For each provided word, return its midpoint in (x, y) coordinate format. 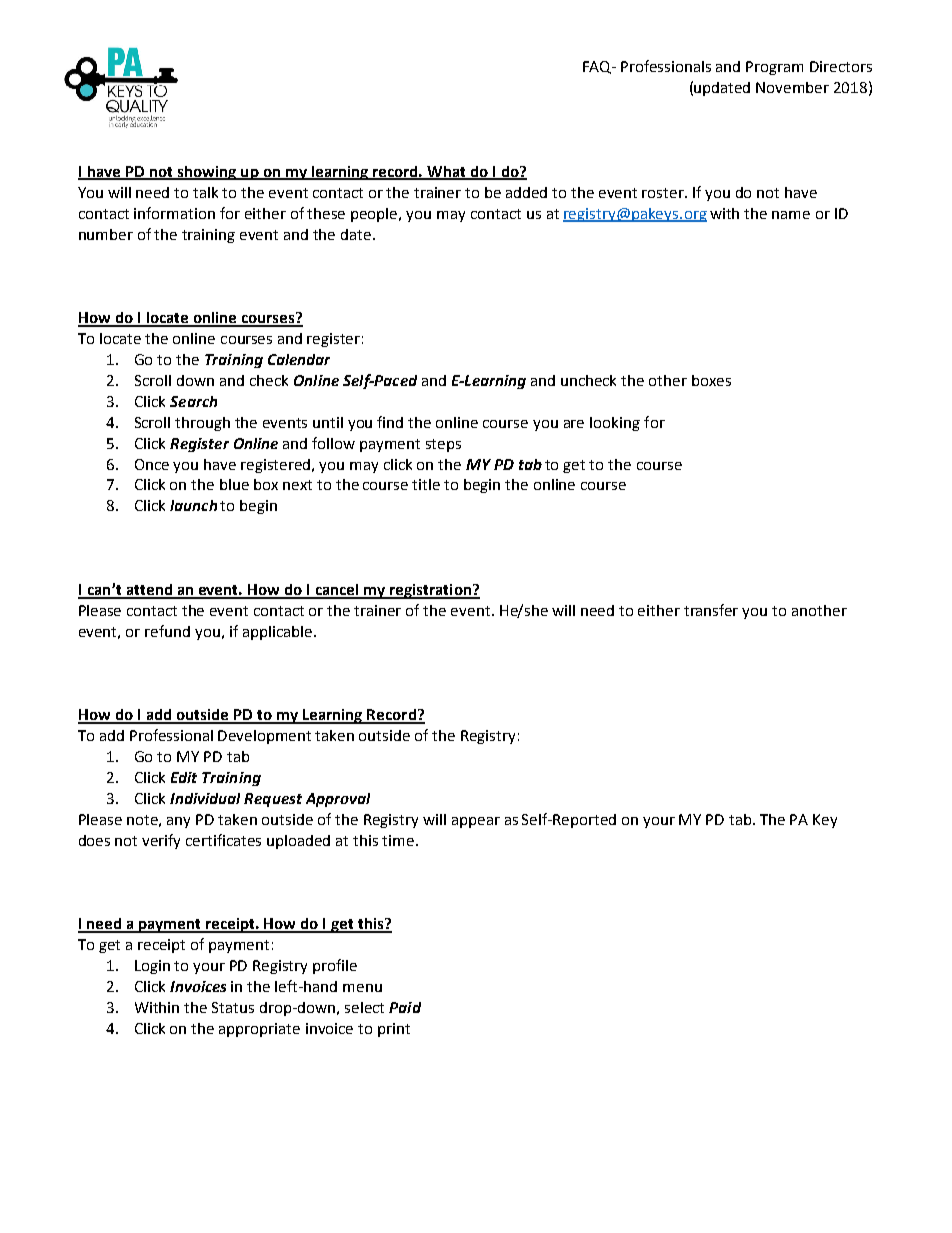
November (792, 87)
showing (207, 173)
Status (233, 1007)
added (526, 192)
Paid (405, 1007)
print (394, 1030)
